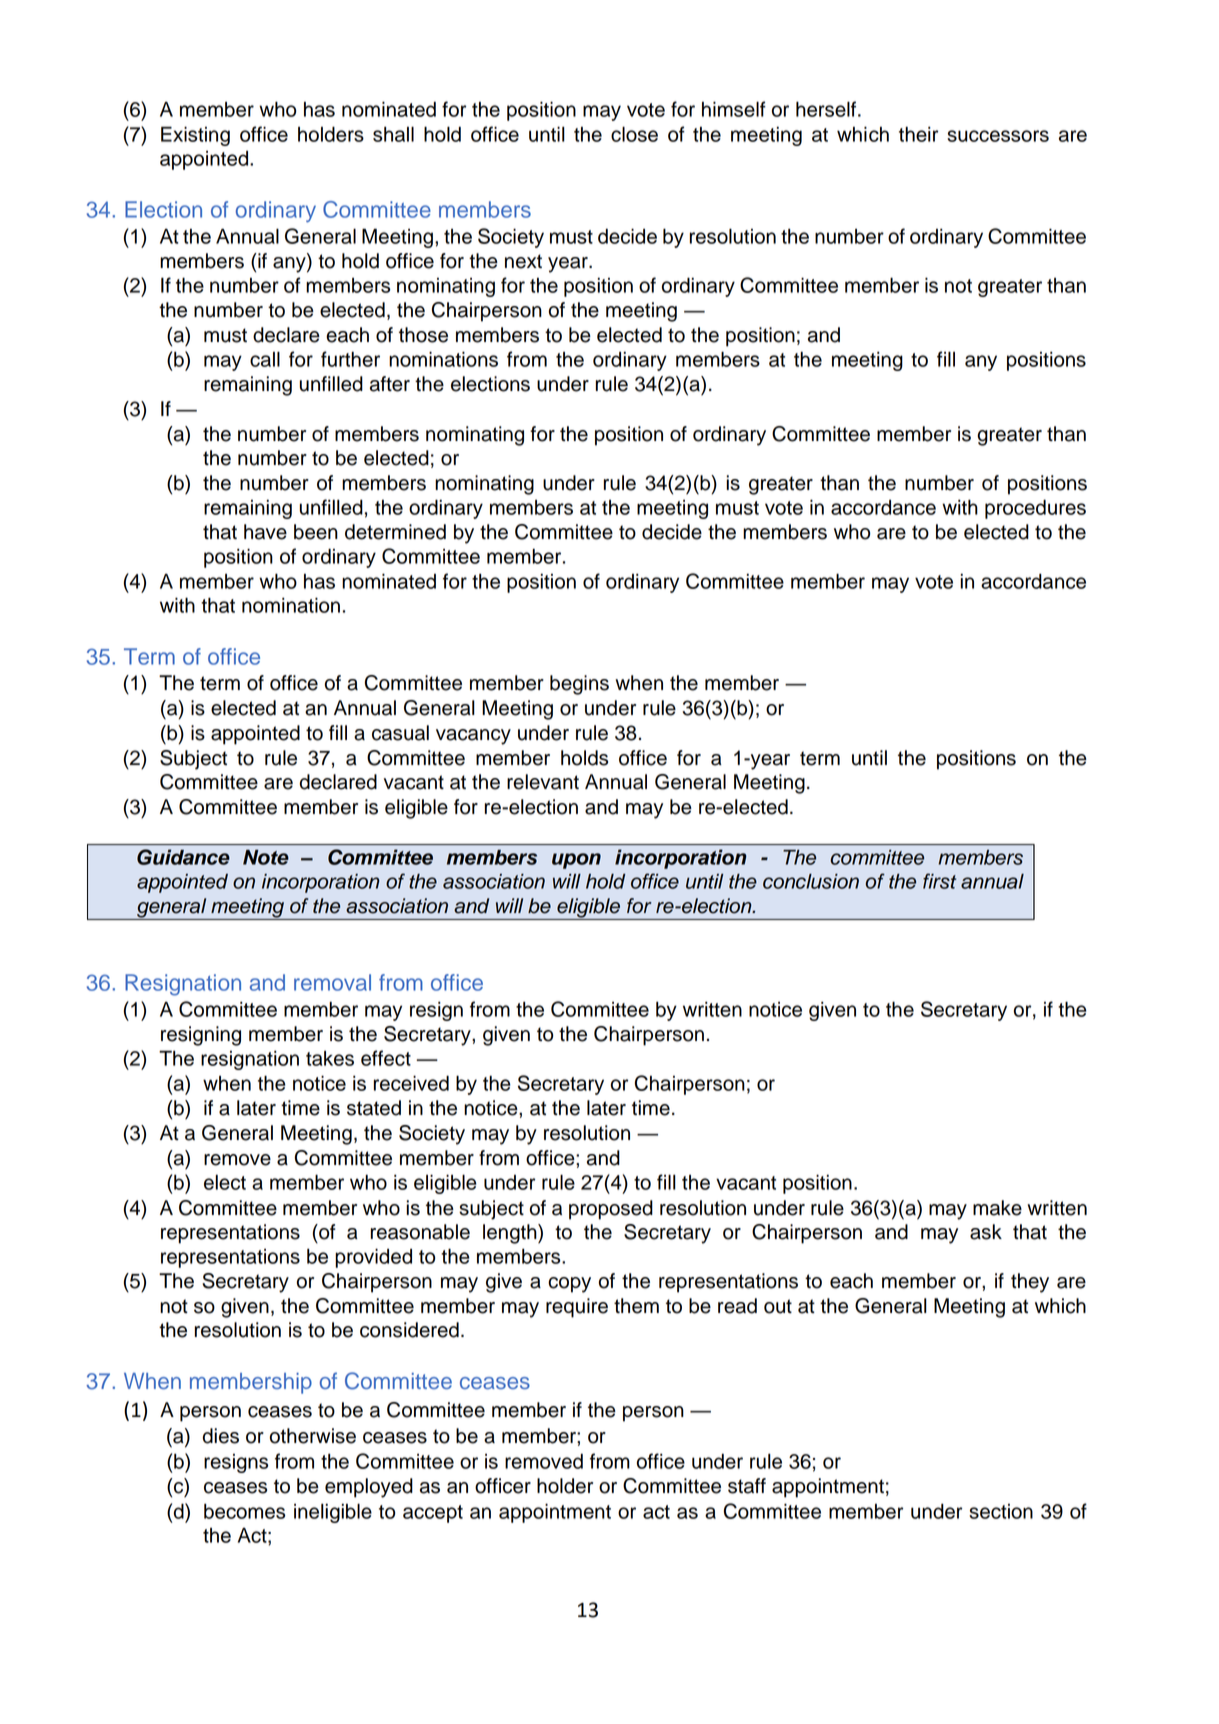 This page has width=1219, height=1724. What do you see at coordinates (266, 857) in the page?
I see `Note` at bounding box center [266, 857].
